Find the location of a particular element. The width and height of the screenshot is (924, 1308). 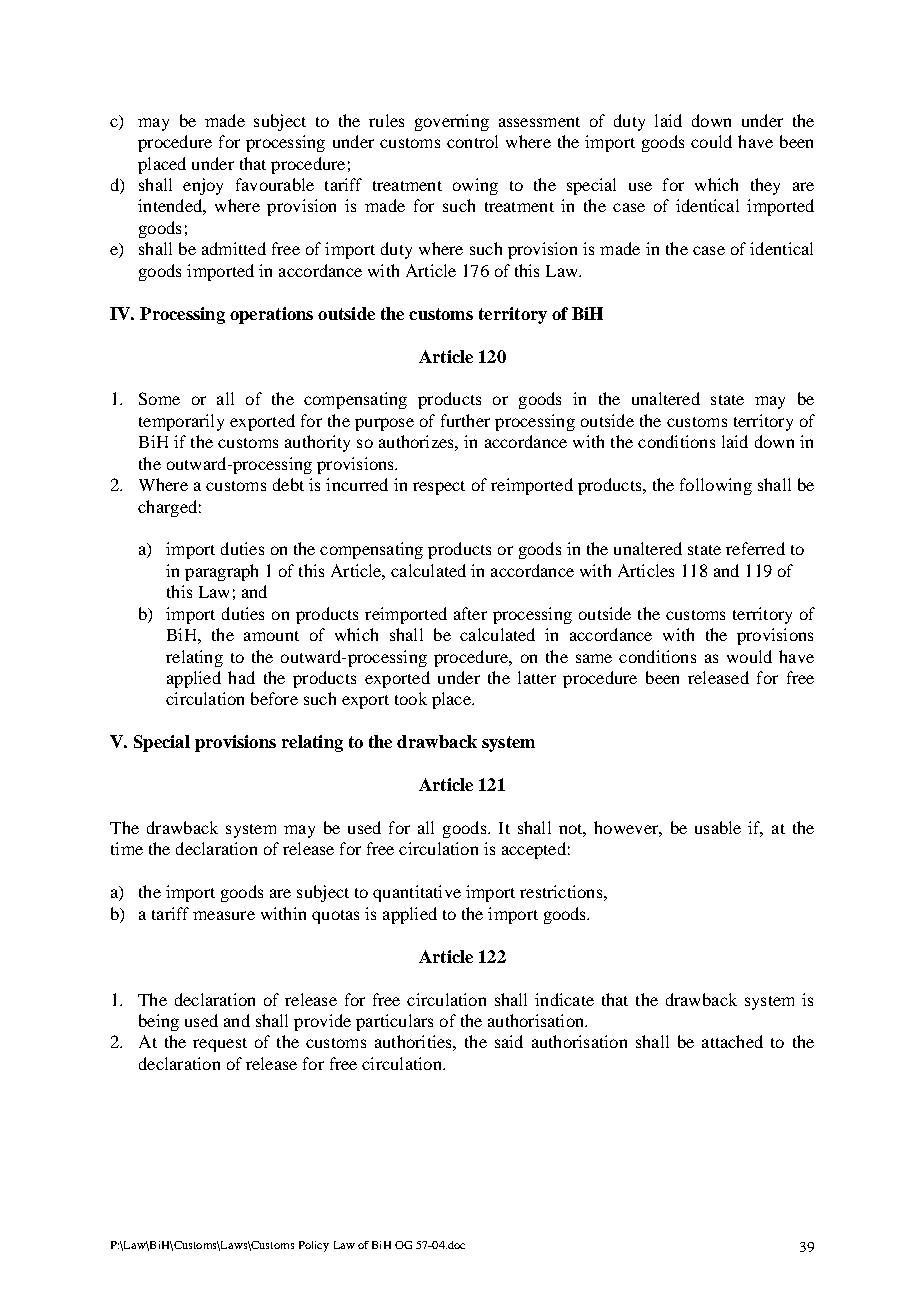

took is located at coordinates (411, 698).
